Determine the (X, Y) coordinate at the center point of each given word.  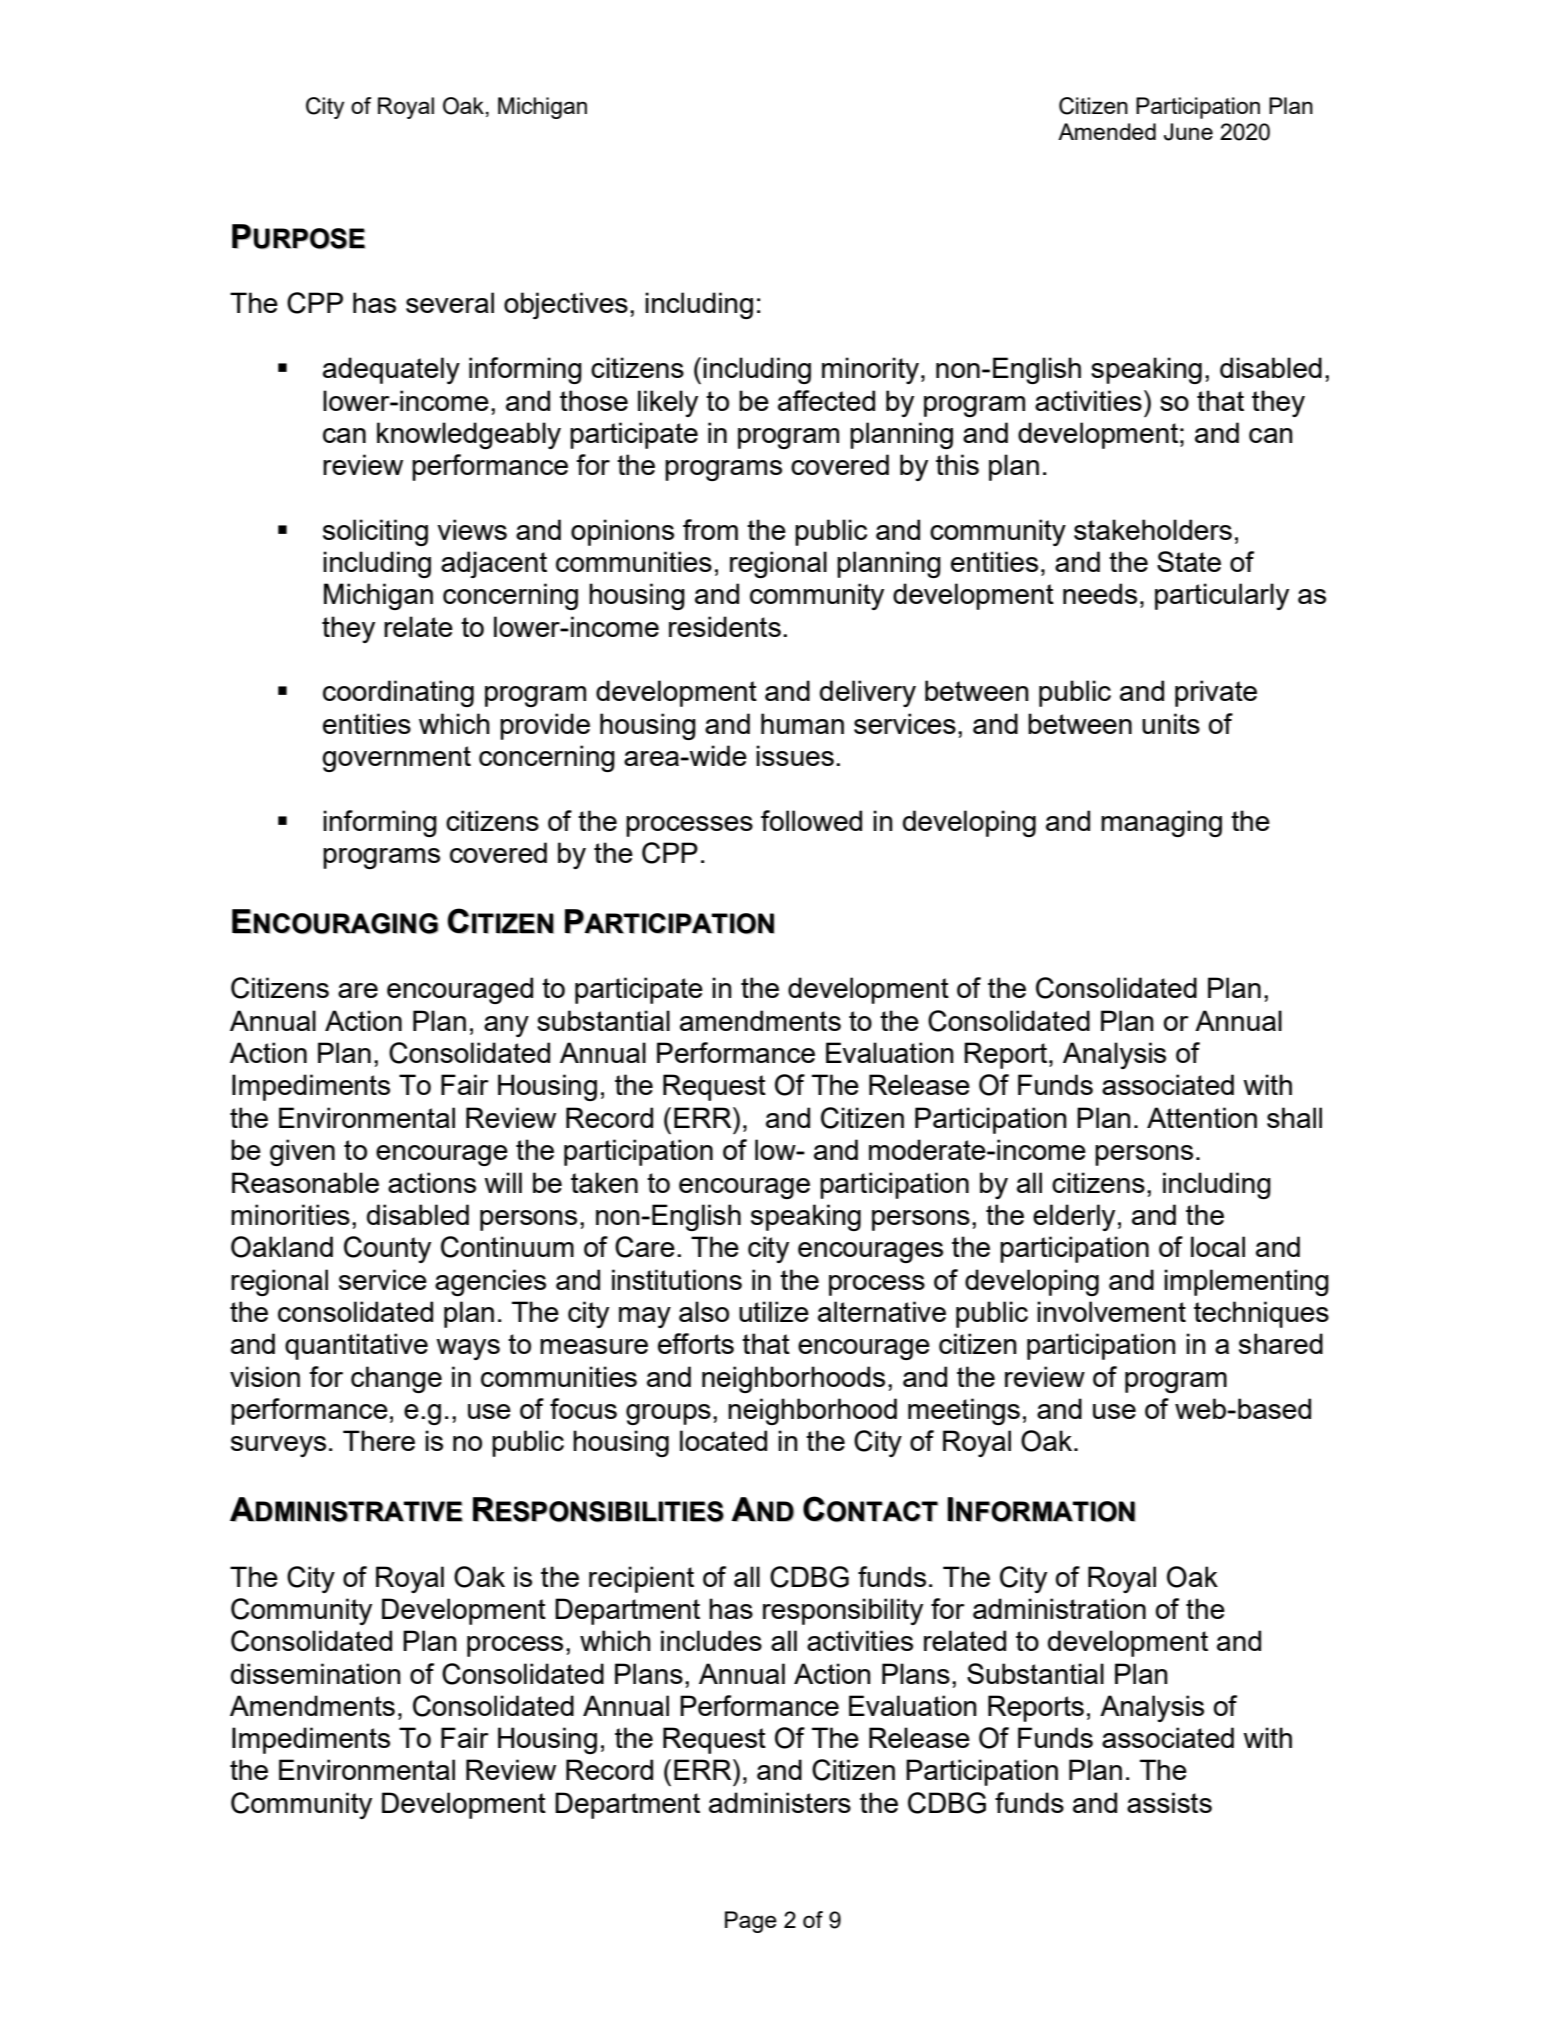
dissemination (316, 1673)
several (450, 302)
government (396, 759)
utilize (774, 1311)
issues (795, 755)
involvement (1111, 1311)
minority (872, 370)
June (1188, 132)
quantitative (356, 1346)
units (1171, 723)
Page (751, 1922)
